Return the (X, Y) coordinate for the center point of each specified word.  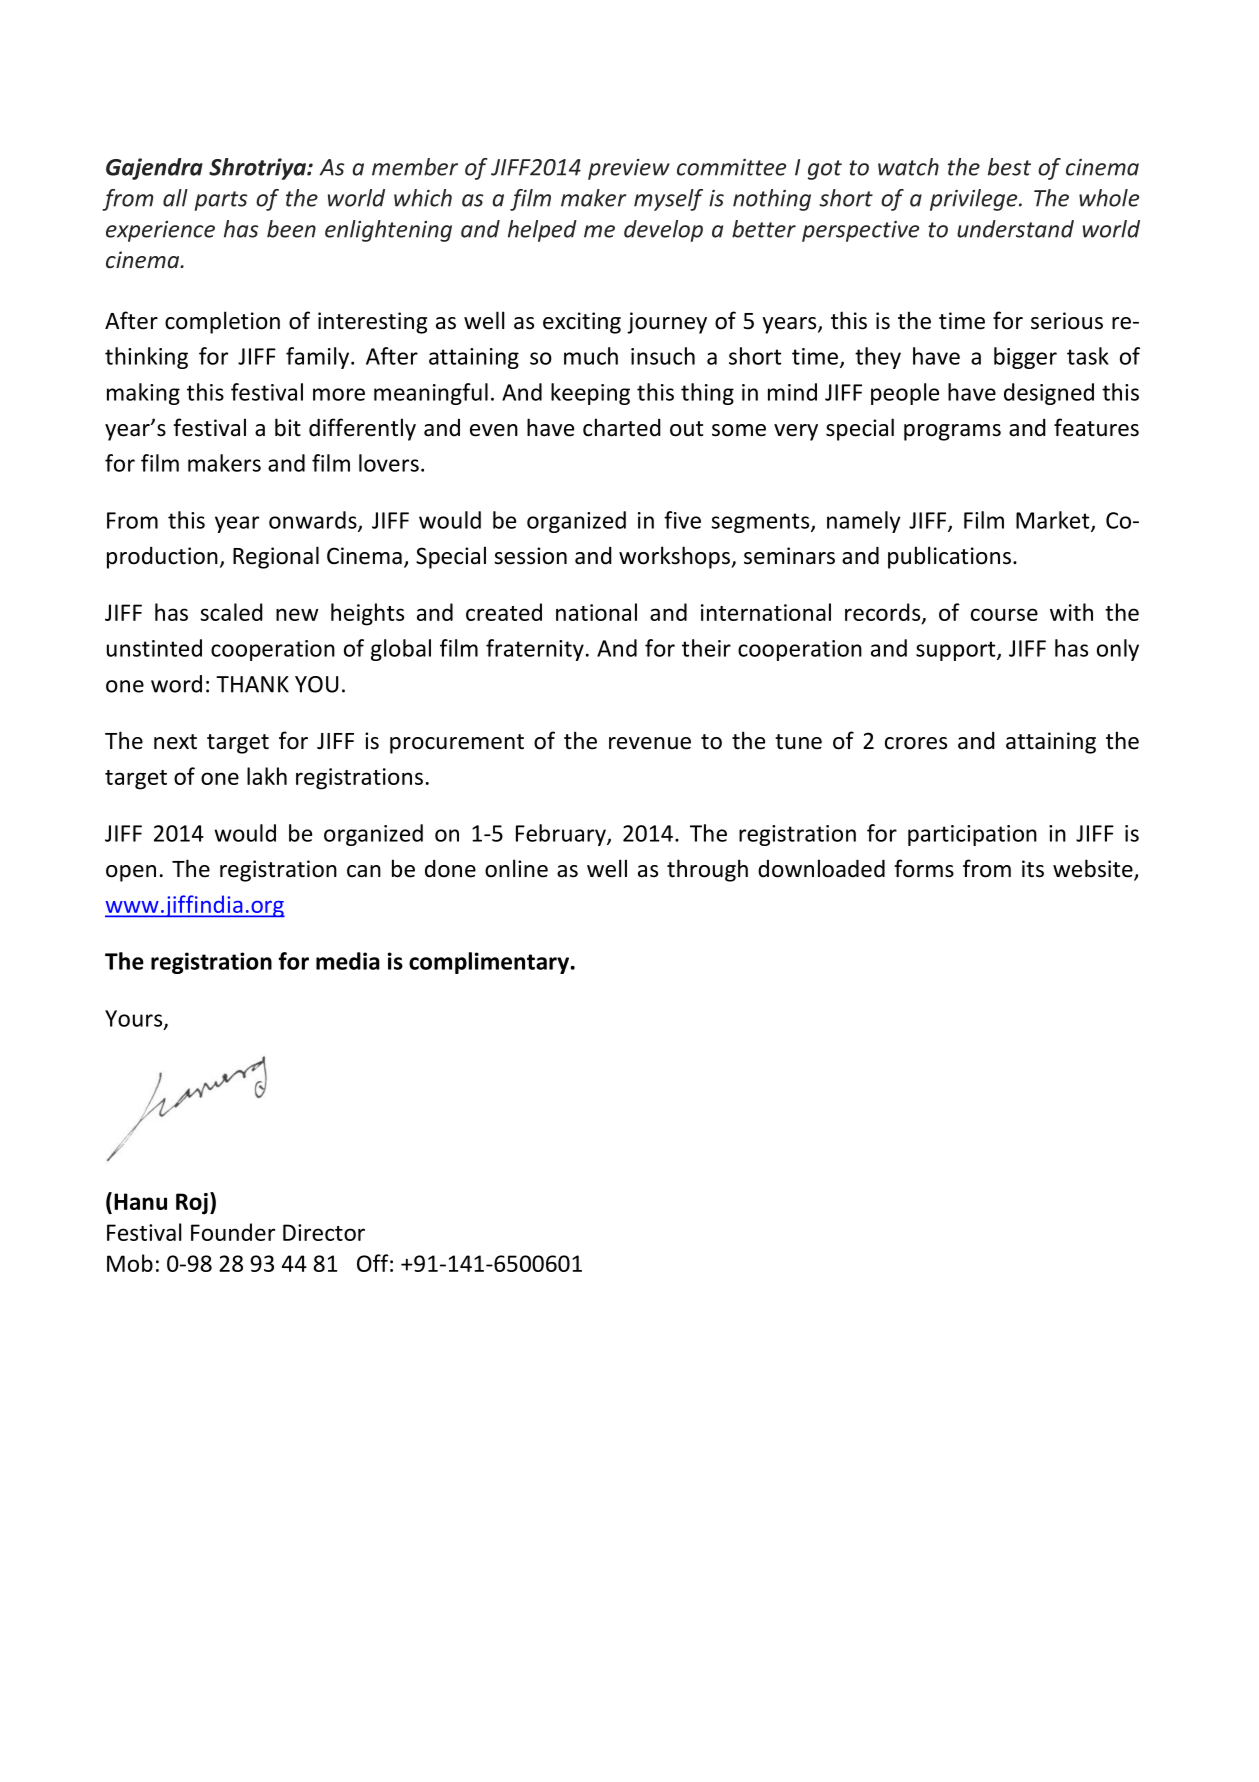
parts (221, 201)
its (1033, 869)
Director (324, 1232)
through (707, 870)
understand (1015, 229)
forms (924, 868)
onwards (314, 521)
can (364, 871)
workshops (675, 557)
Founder (233, 1232)
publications (949, 557)
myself (668, 200)
